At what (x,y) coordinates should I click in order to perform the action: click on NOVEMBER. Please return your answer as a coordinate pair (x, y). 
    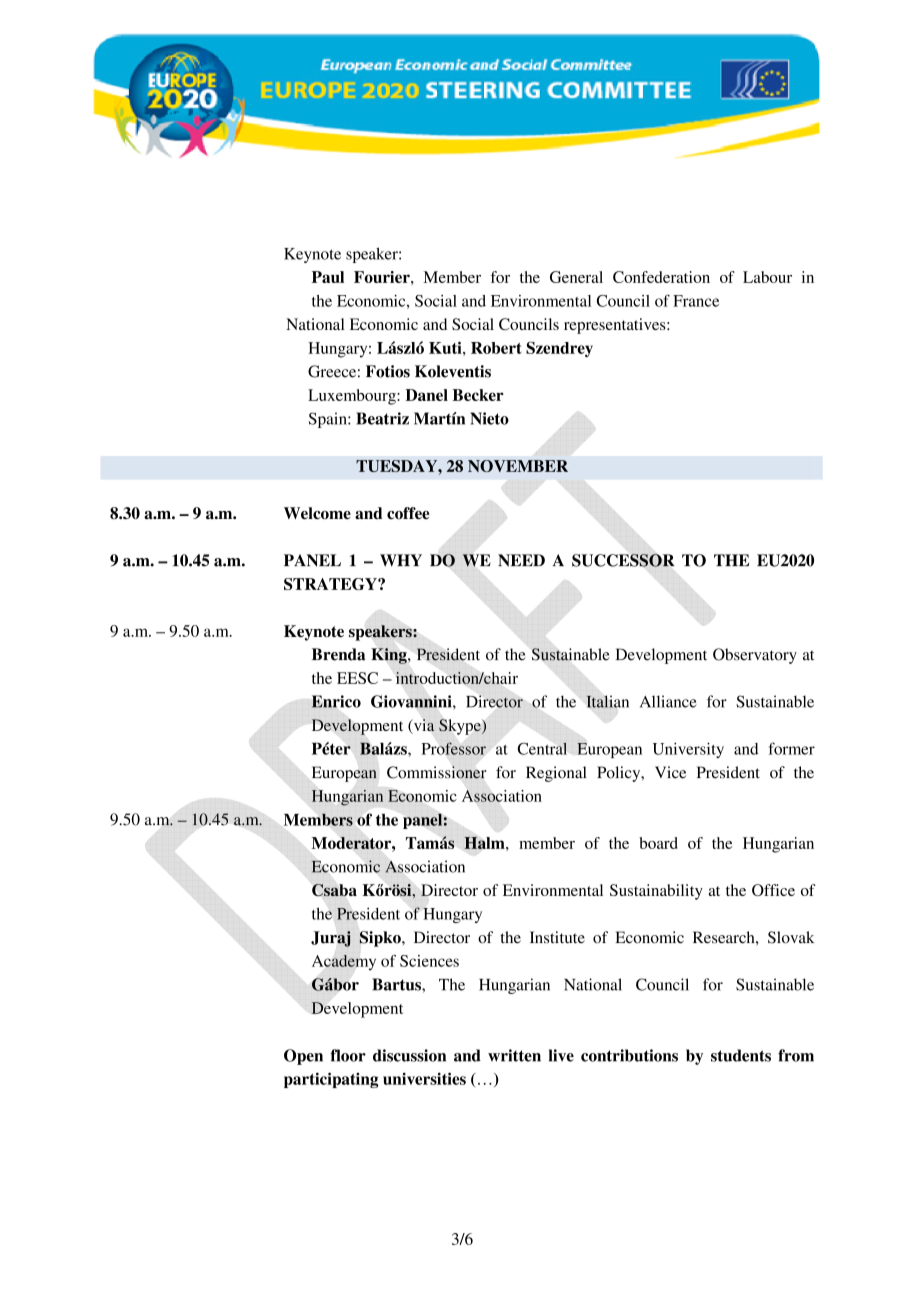
    Looking at the image, I should click on (518, 466).
